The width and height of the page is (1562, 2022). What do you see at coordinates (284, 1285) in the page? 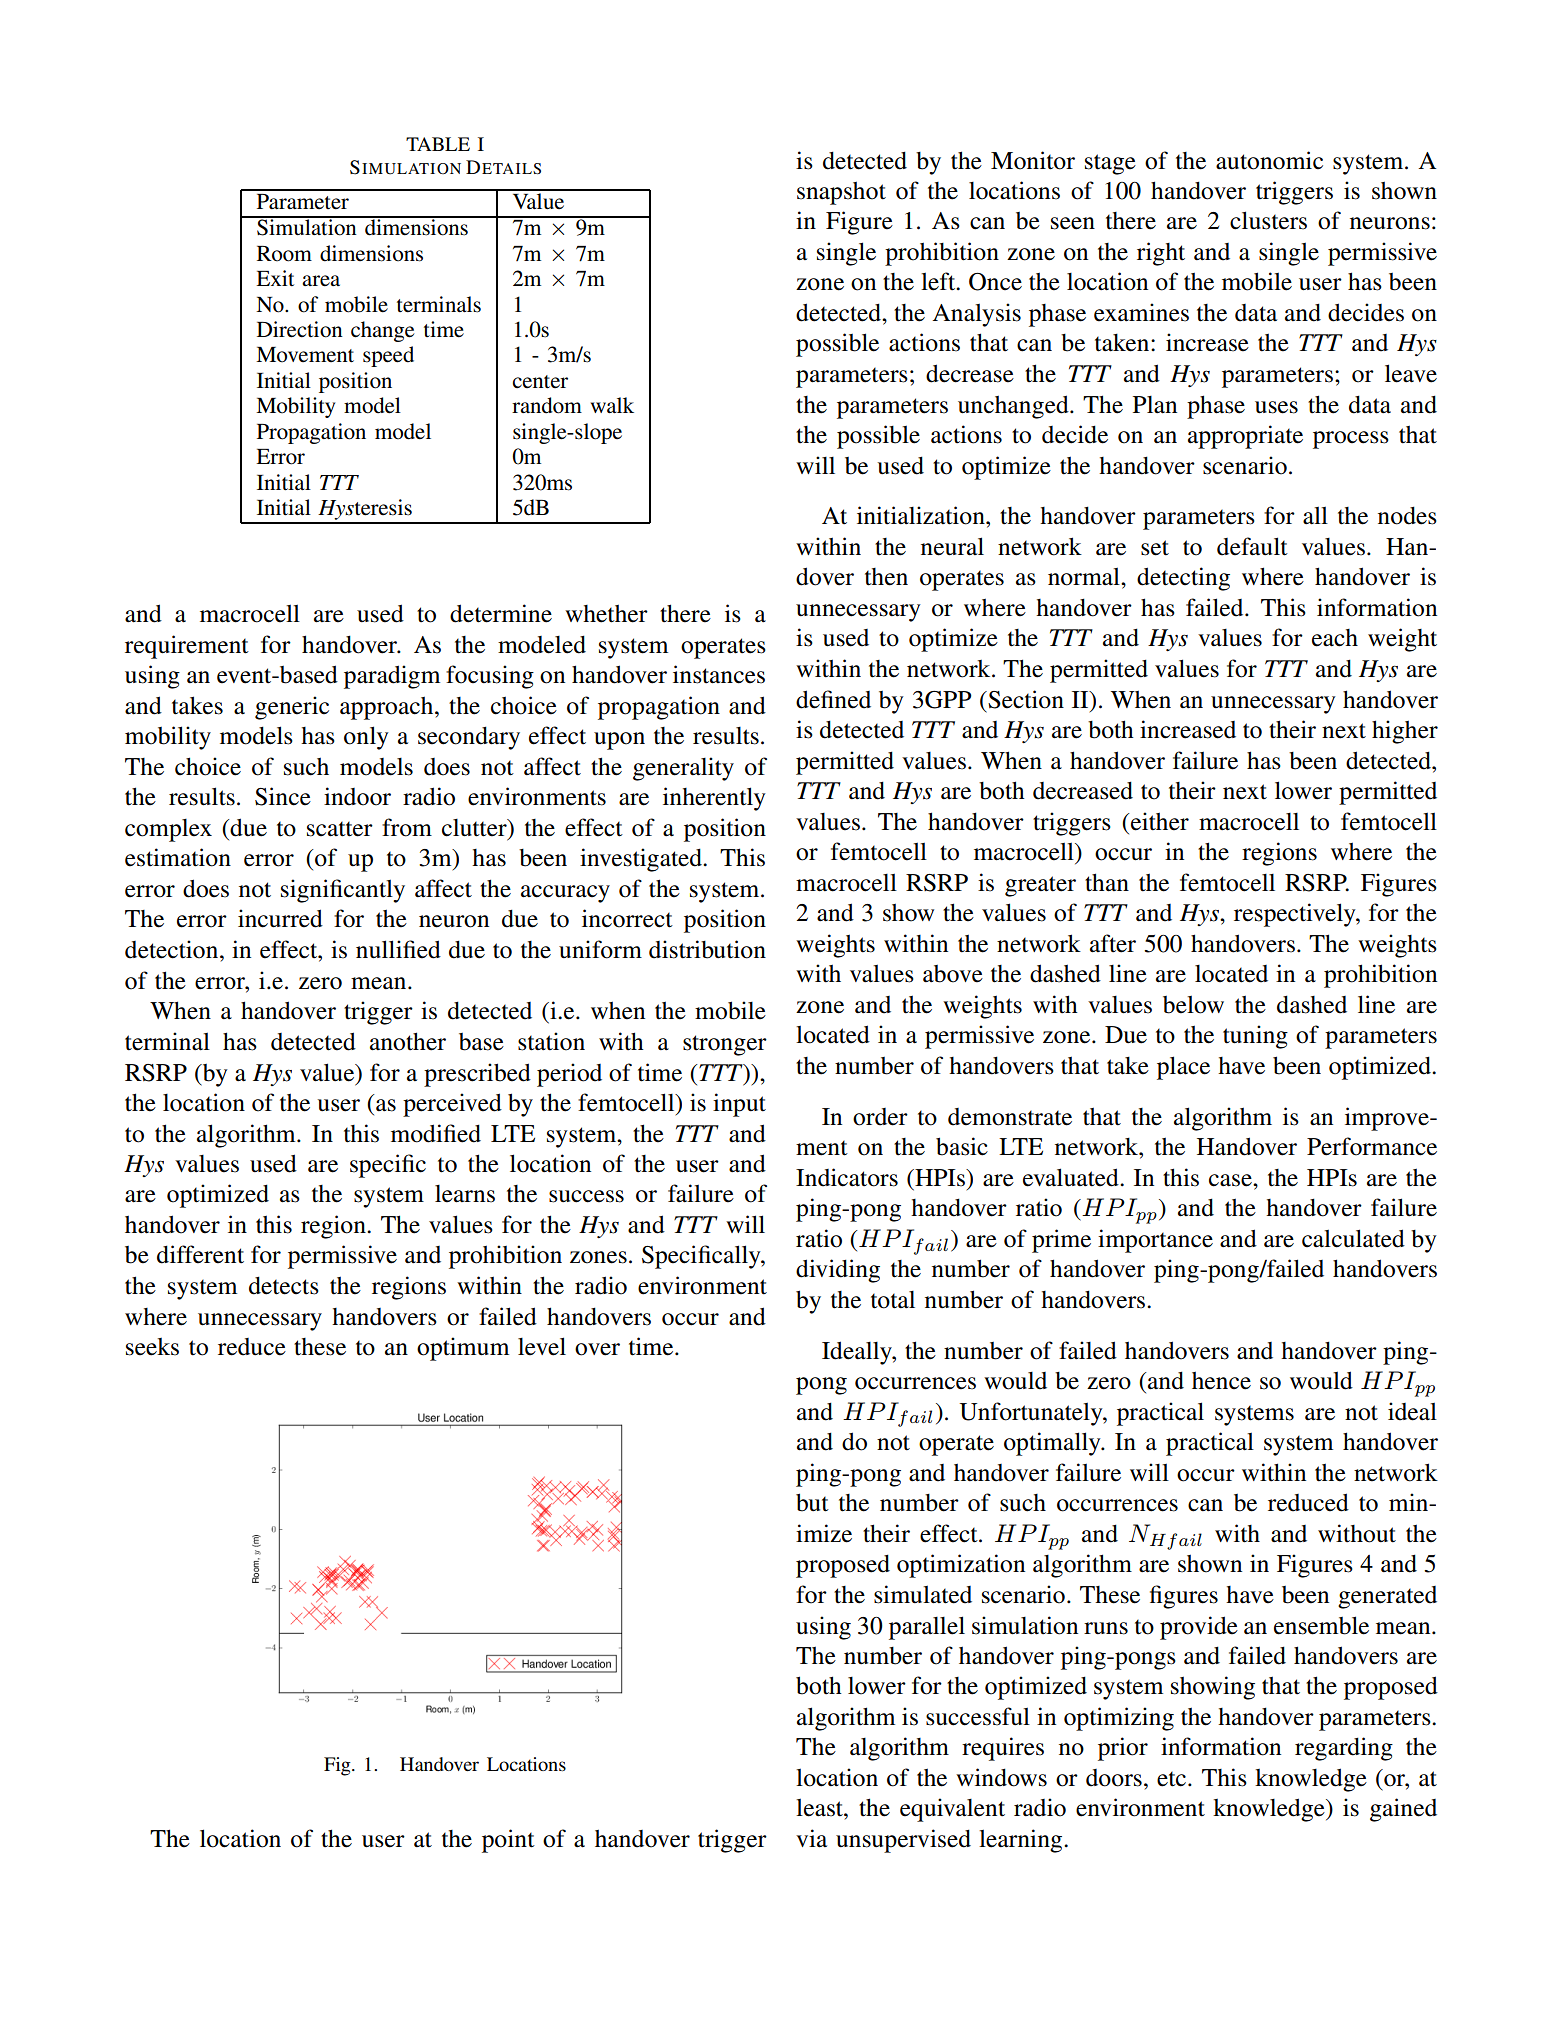
I see `detects` at bounding box center [284, 1285].
